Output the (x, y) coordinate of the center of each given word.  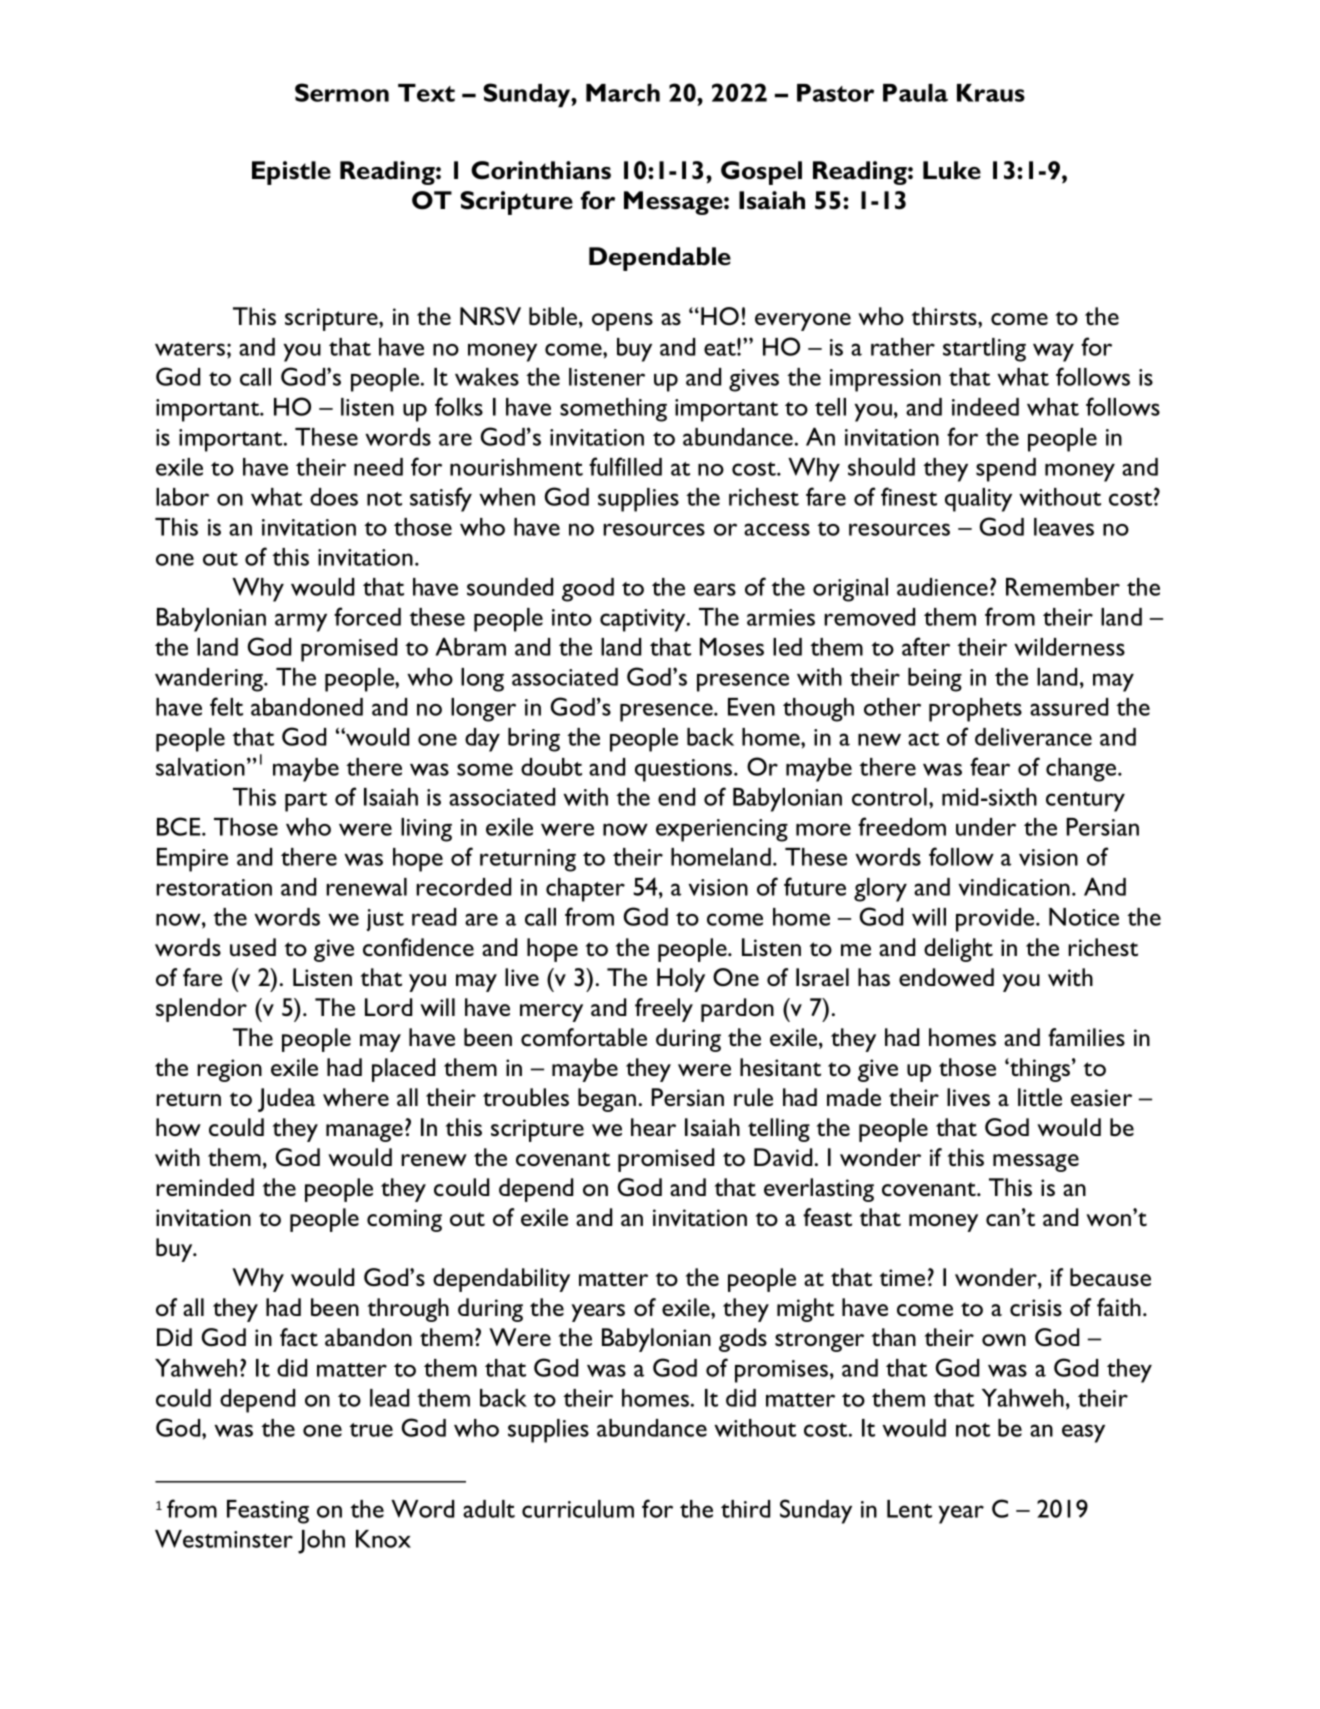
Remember (1063, 587)
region (229, 1070)
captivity (644, 620)
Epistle (291, 173)
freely (664, 1010)
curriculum (578, 1509)
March (623, 93)
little (1040, 1097)
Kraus (991, 93)
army (301, 622)
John (321, 1542)
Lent (909, 1509)
